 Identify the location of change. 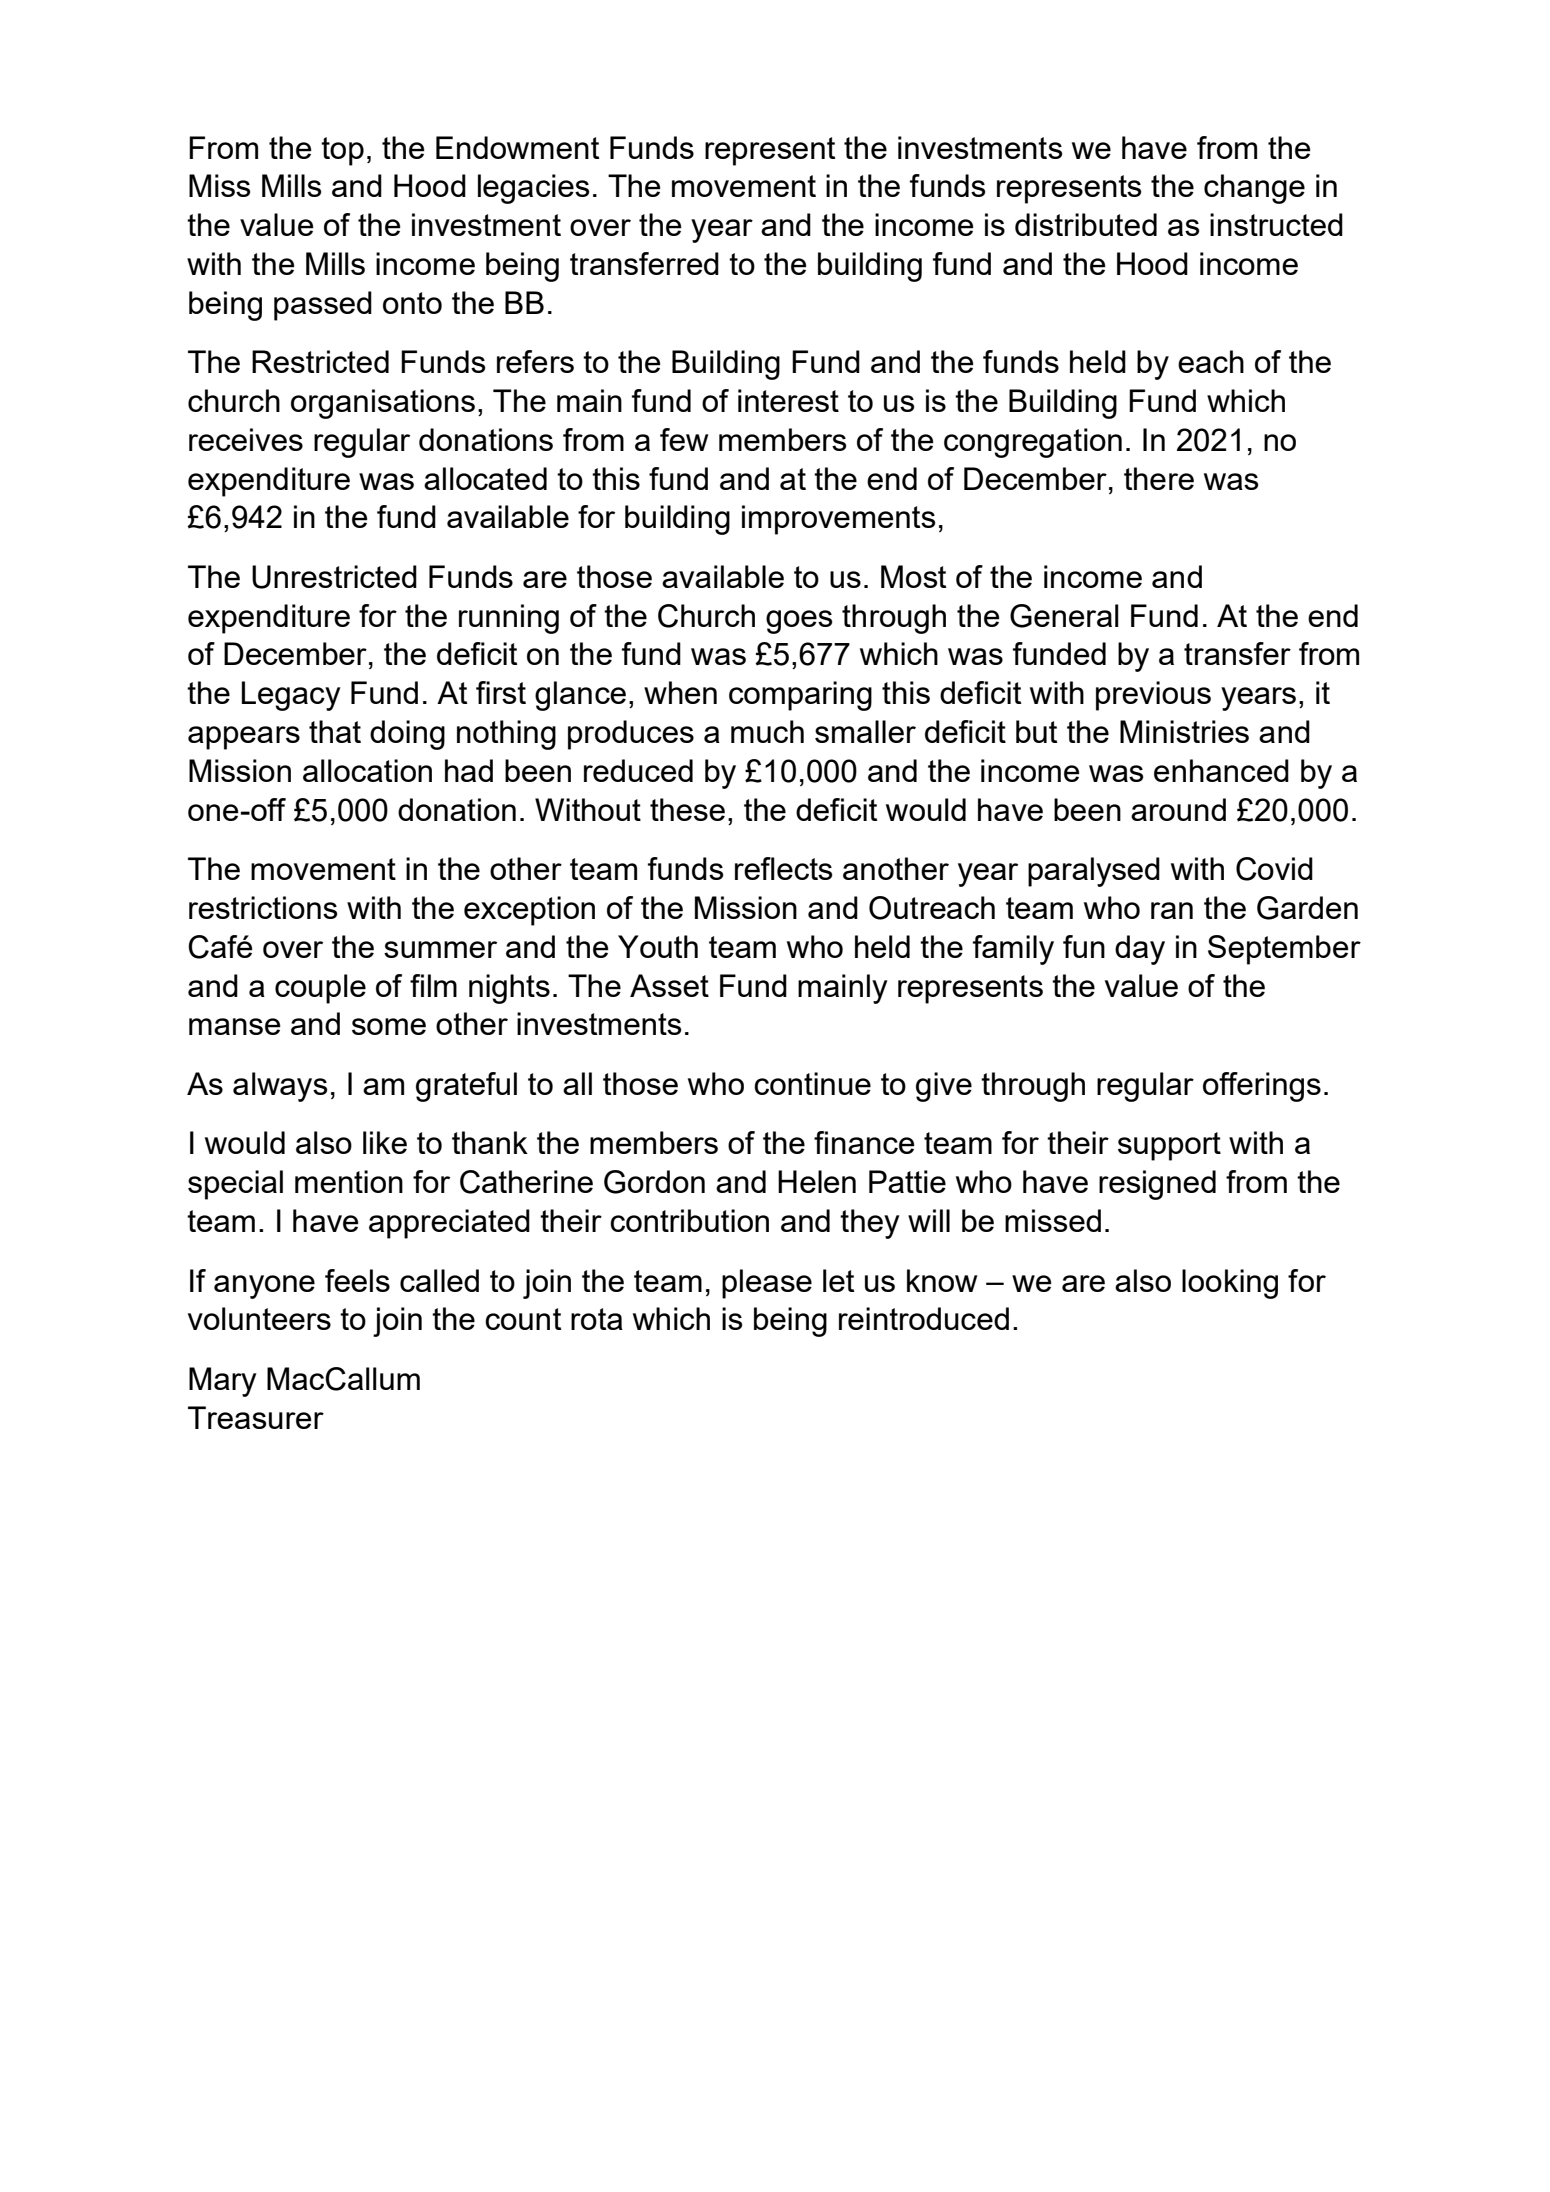
(1254, 189).
